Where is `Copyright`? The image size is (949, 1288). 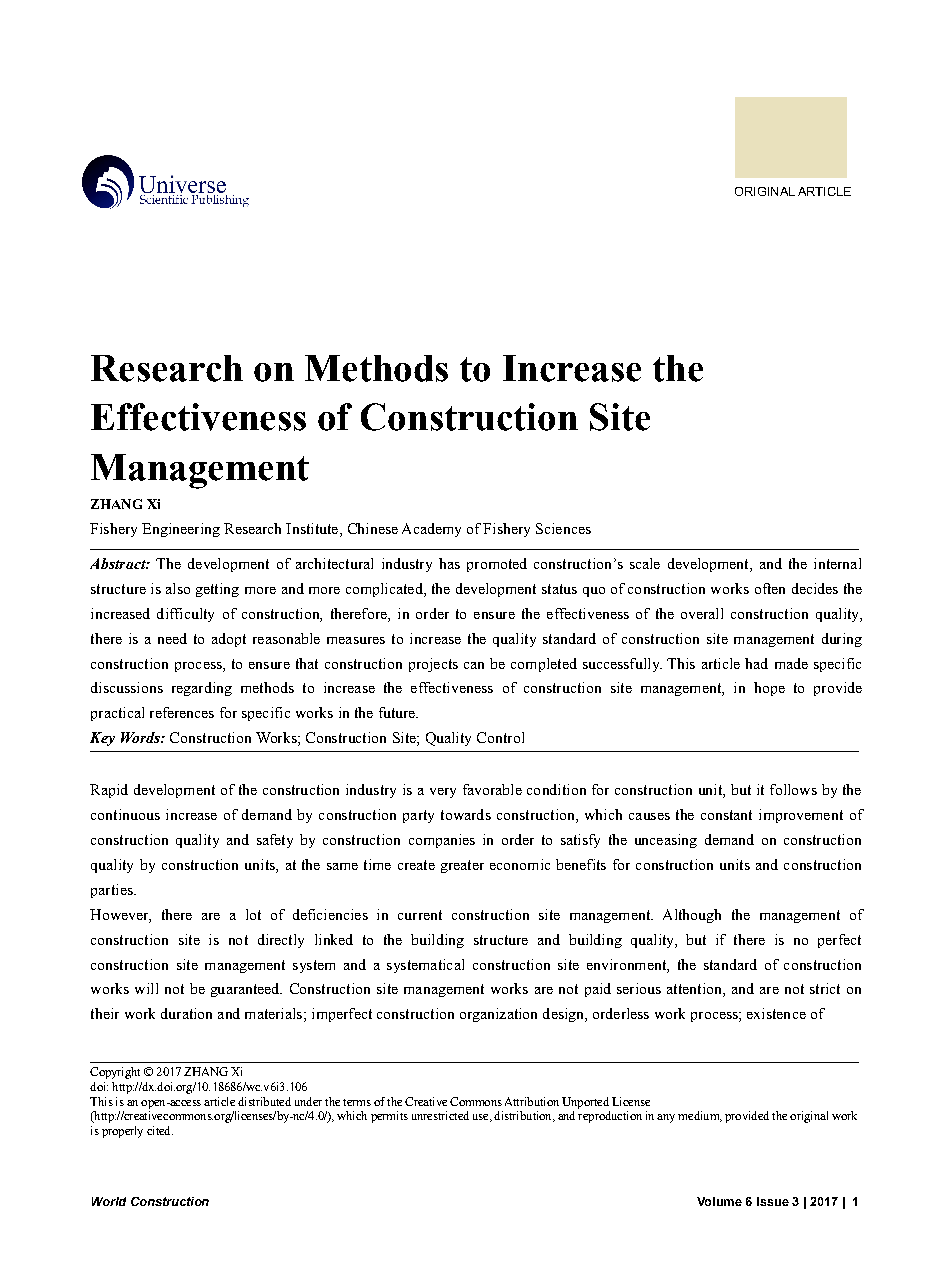 Copyright is located at coordinates (115, 1073).
